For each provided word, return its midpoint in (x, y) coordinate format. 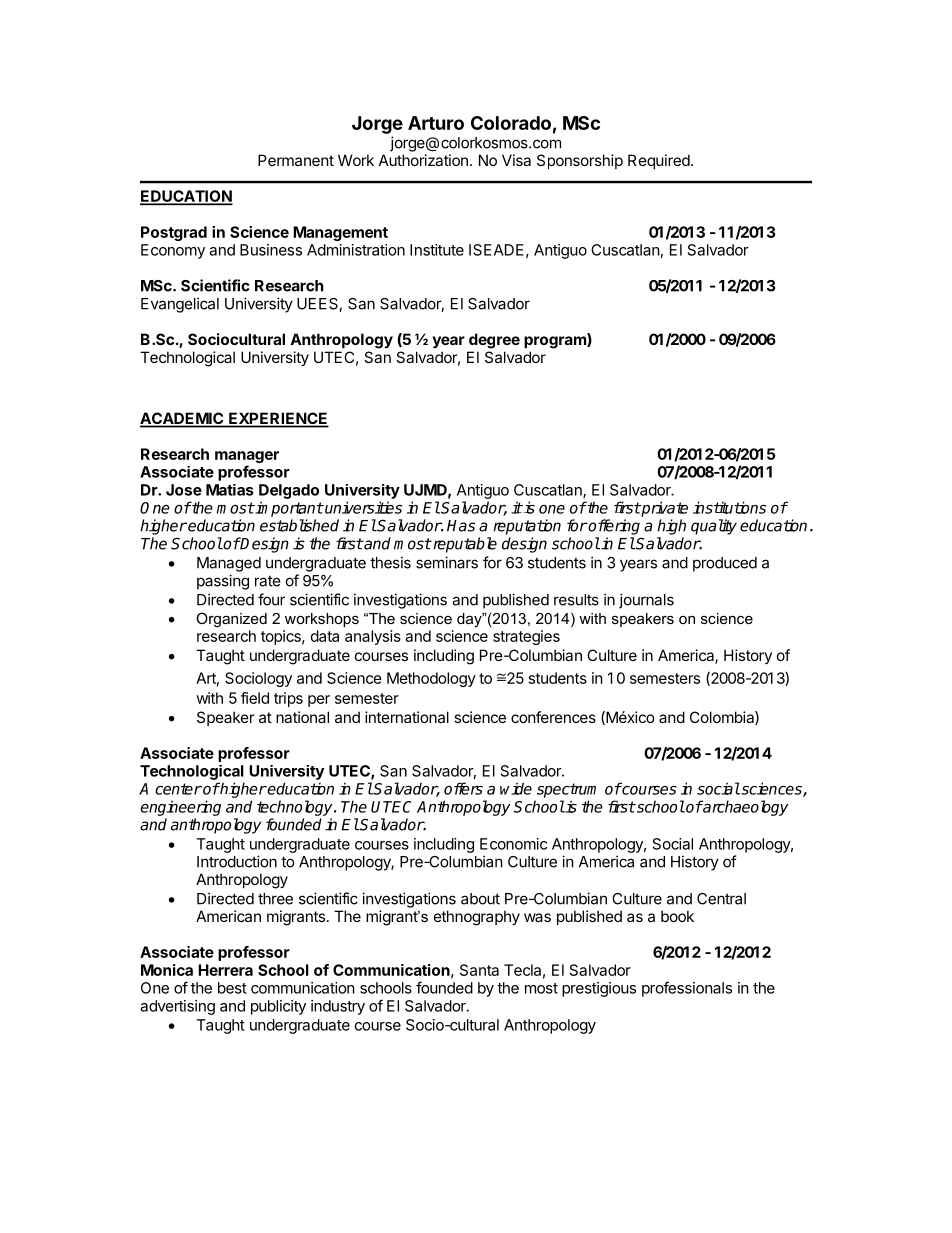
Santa (479, 970)
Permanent (296, 160)
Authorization (423, 160)
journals (646, 601)
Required (659, 161)
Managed (229, 564)
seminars (447, 562)
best (232, 988)
